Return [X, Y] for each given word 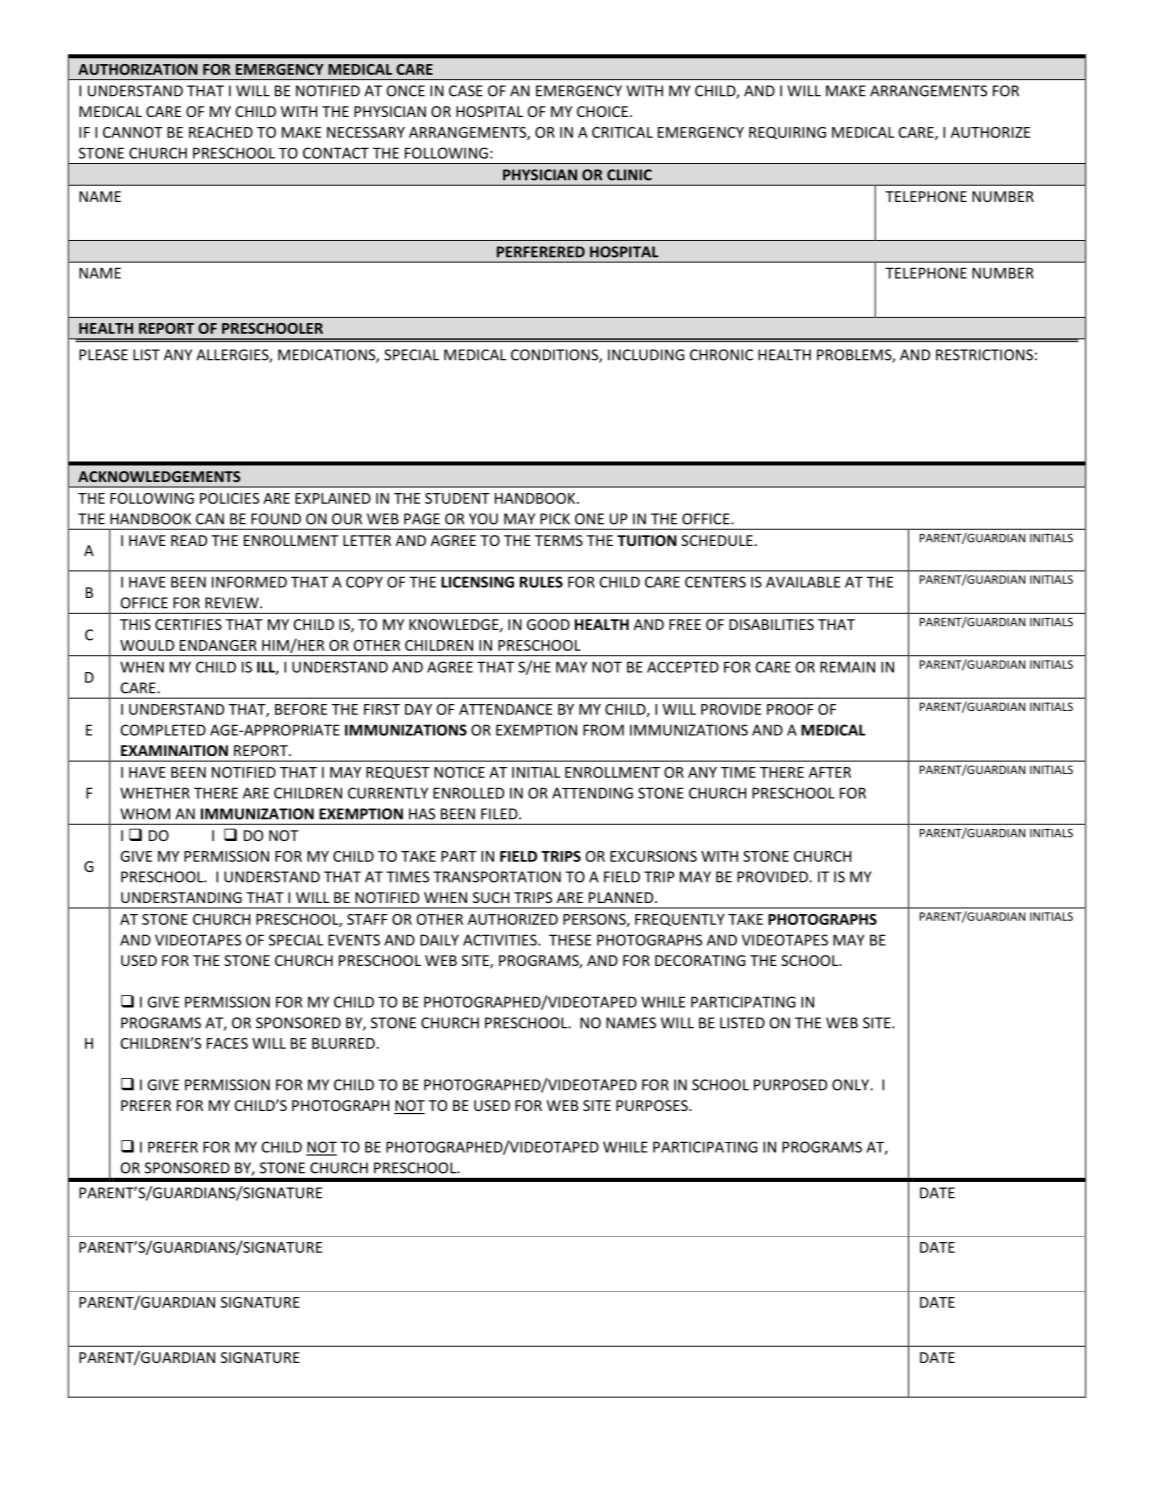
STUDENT [457, 498]
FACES [227, 1043]
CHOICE [602, 111]
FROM [603, 730]
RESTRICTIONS [984, 355]
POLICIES [229, 498]
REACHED [221, 132]
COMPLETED [163, 730]
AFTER [830, 772]
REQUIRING [787, 133]
